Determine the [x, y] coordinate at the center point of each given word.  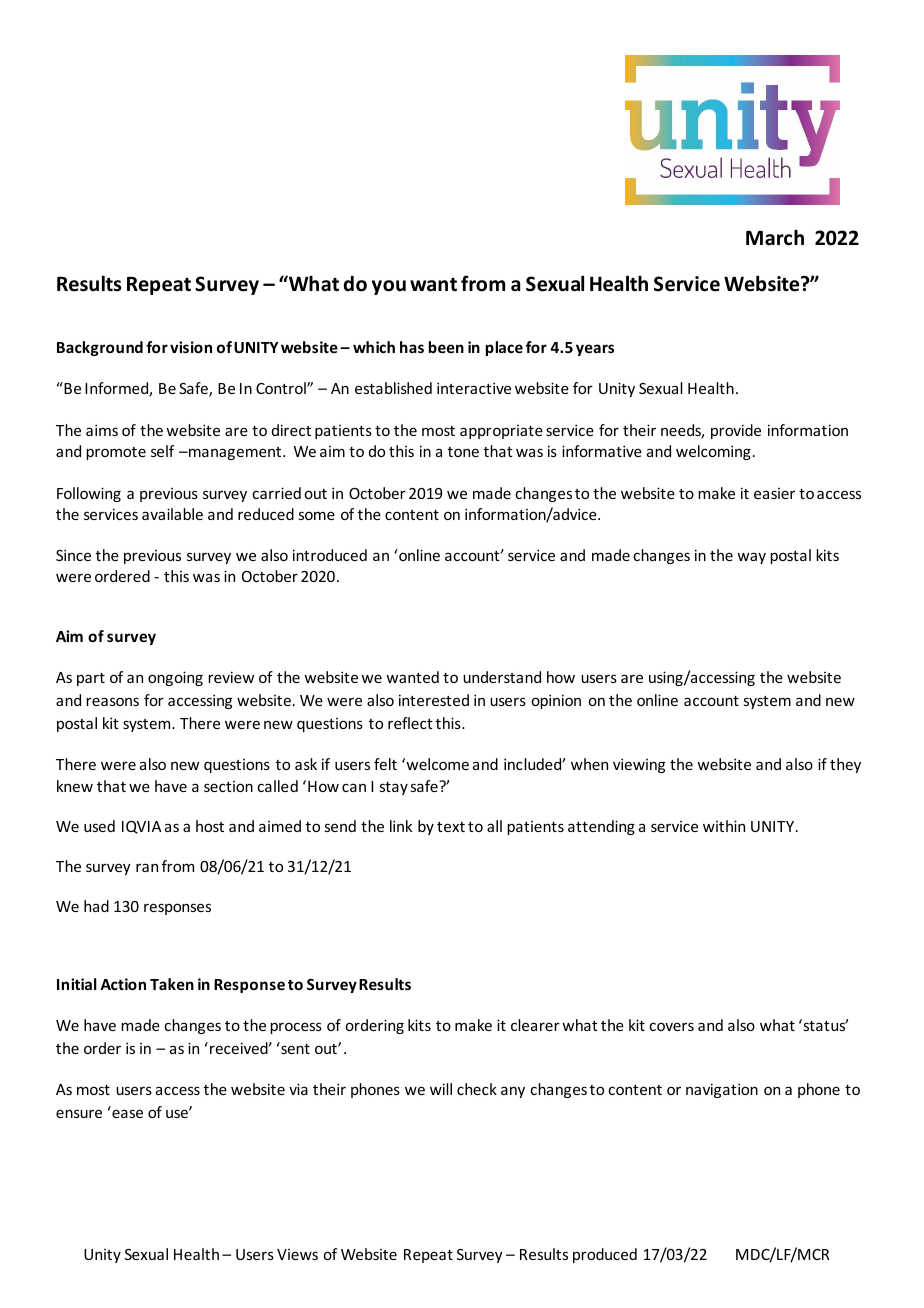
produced [605, 1255]
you [389, 287]
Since [73, 555]
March [775, 237]
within [724, 826]
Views [297, 1254]
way [751, 558]
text [451, 827]
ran [147, 867]
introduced [330, 555]
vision [191, 347]
